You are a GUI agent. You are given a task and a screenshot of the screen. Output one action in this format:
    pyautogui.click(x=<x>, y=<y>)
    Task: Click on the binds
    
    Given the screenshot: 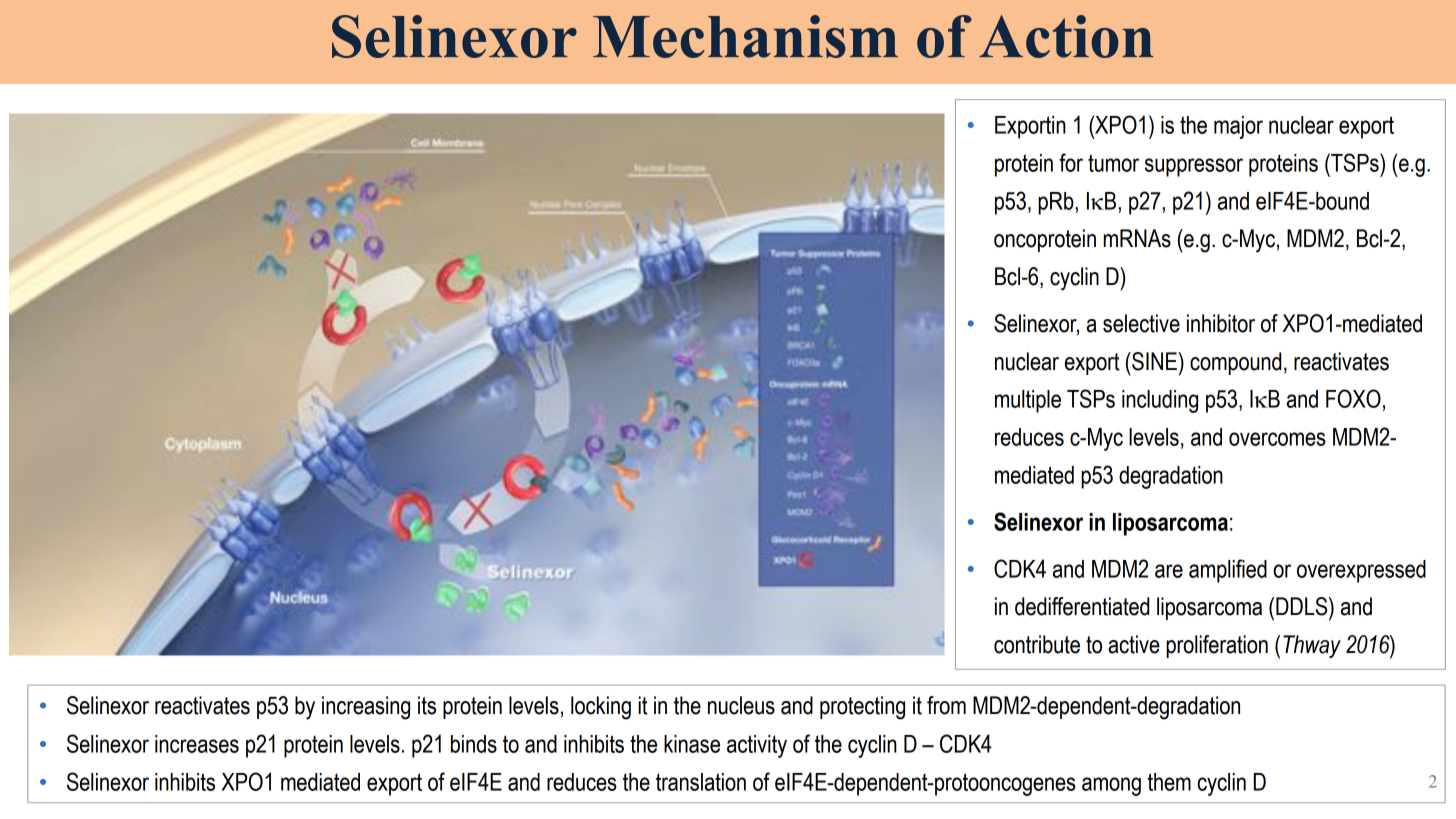 What is the action you would take?
    pyautogui.click(x=474, y=744)
